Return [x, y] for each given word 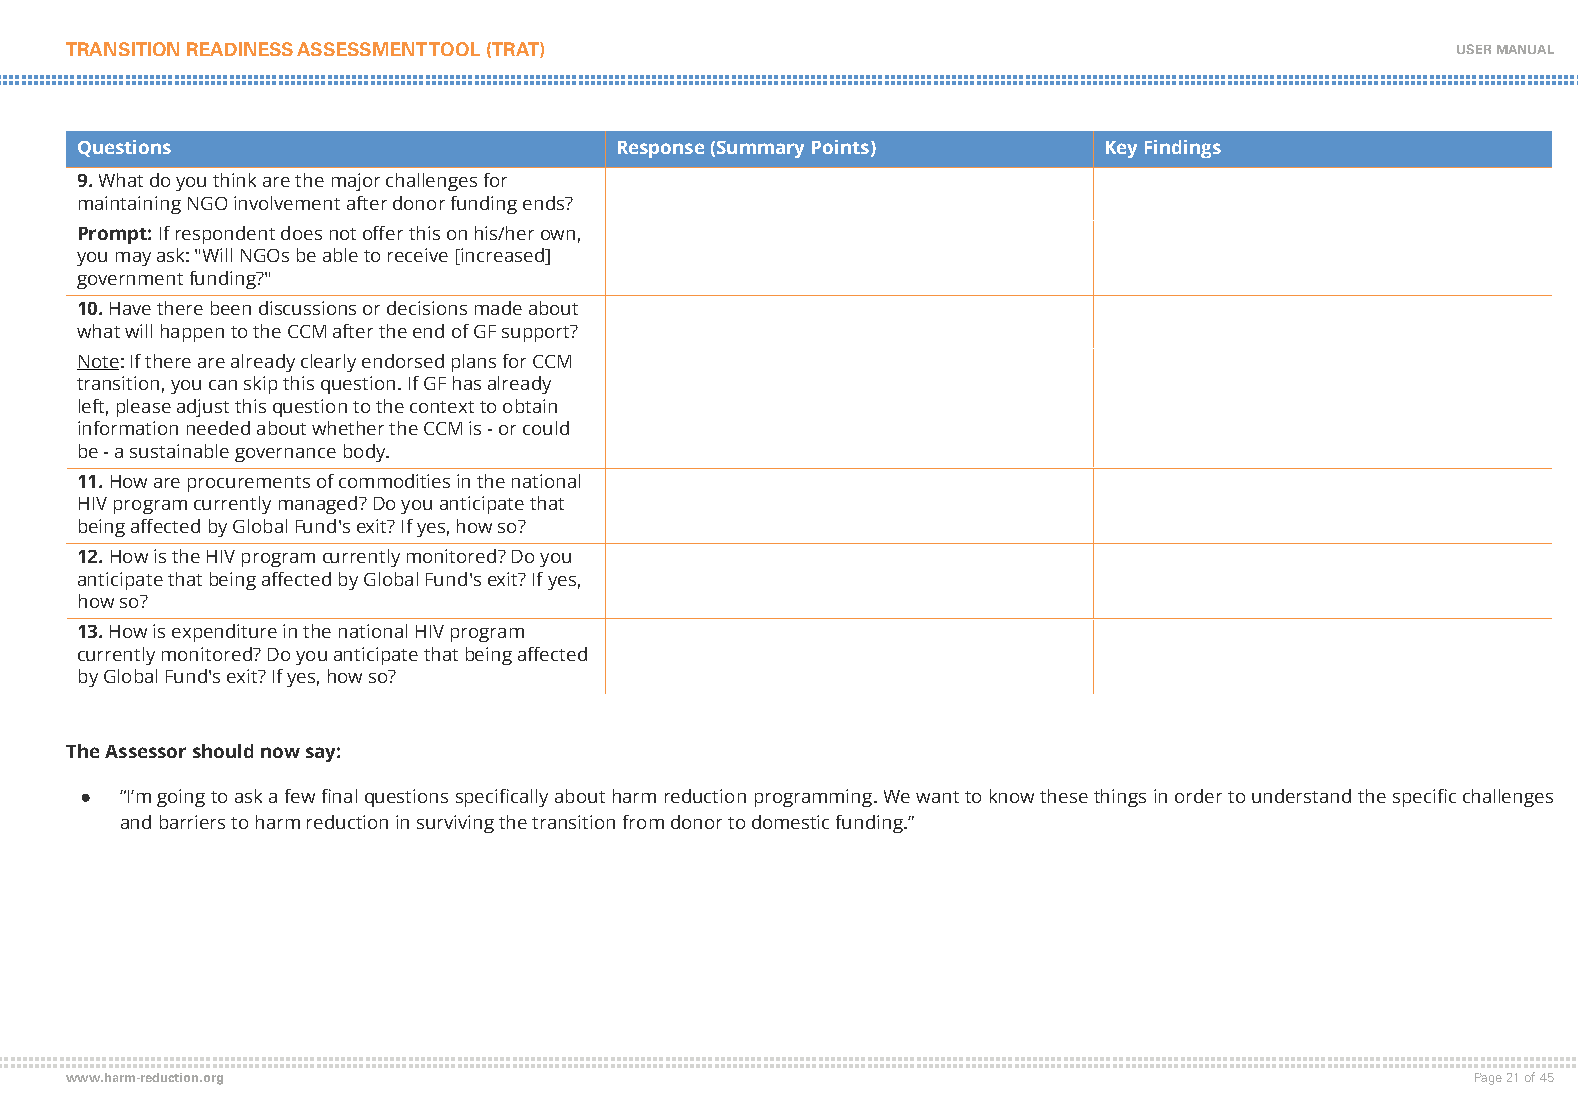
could [546, 428]
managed [319, 505]
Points [840, 147]
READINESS [240, 49]
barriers [192, 822]
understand [1301, 796]
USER [1474, 49]
